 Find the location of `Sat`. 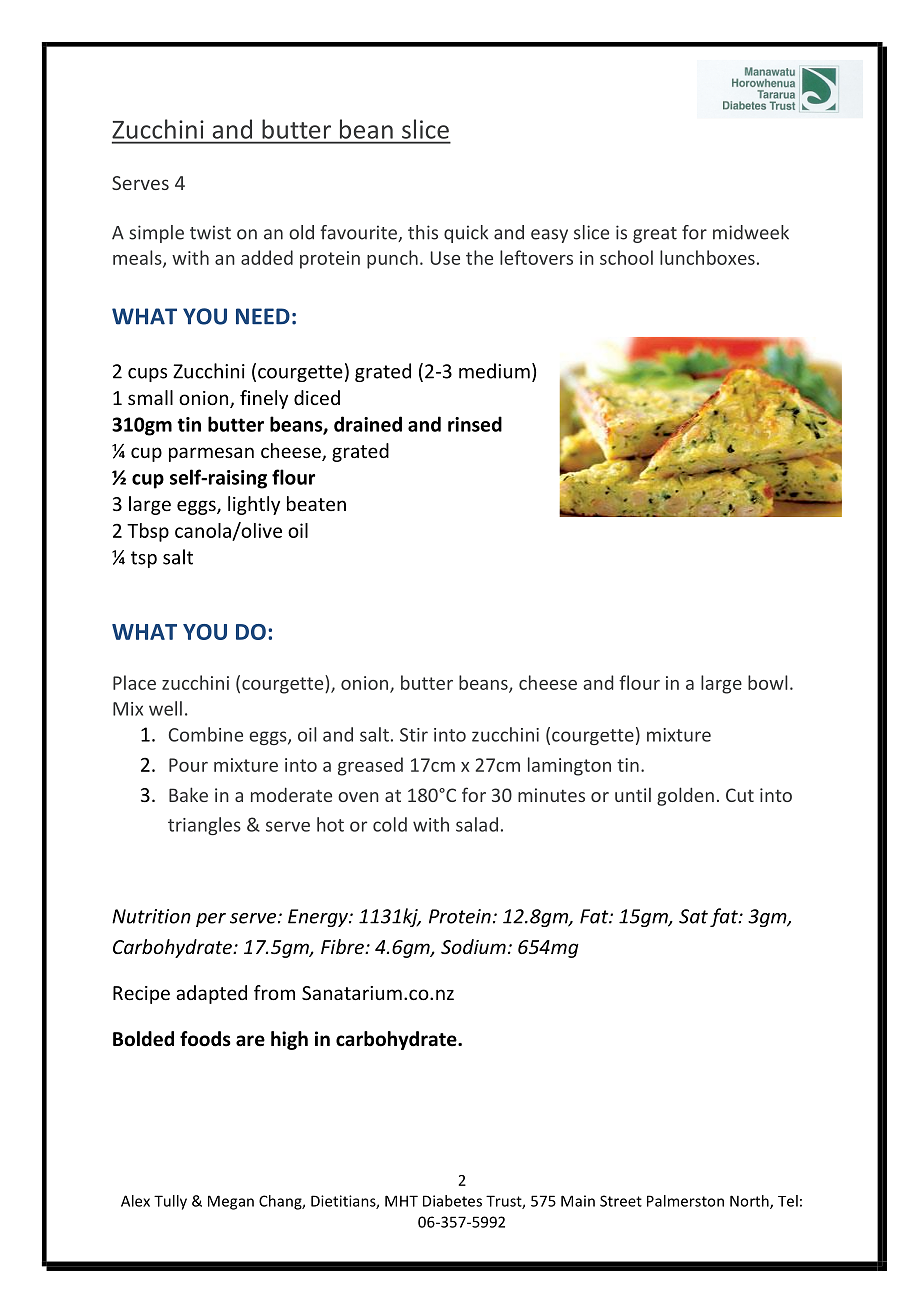

Sat is located at coordinates (693, 916).
